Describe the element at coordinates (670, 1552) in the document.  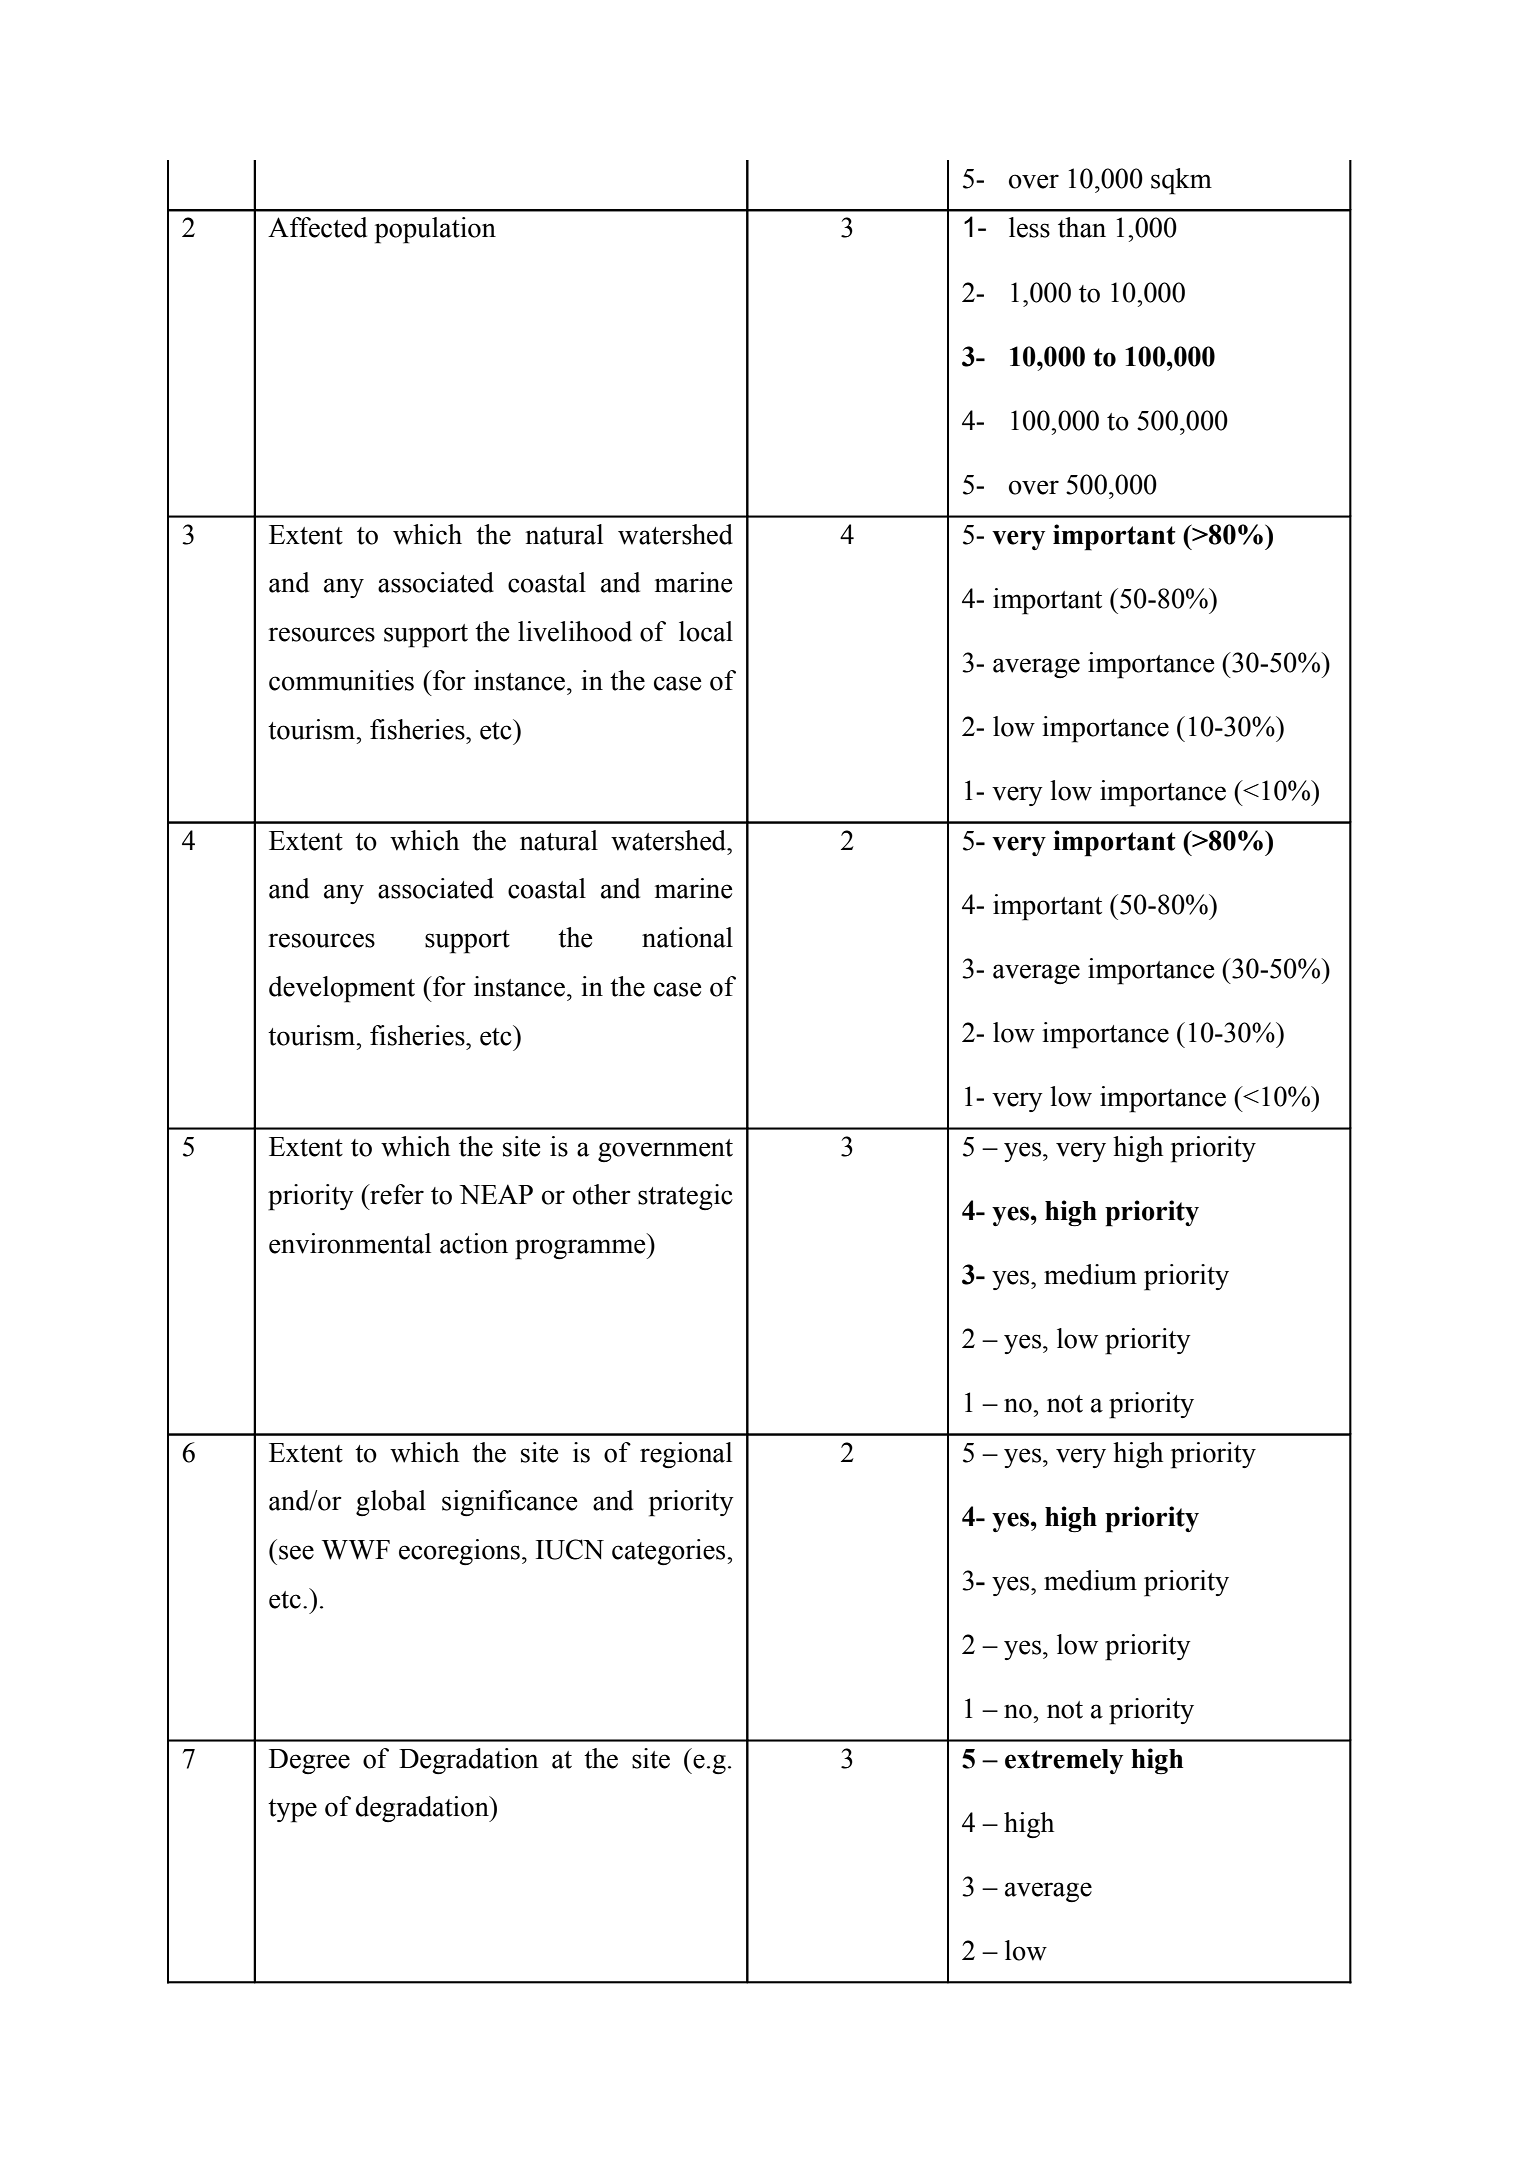
I see `categories` at that location.
